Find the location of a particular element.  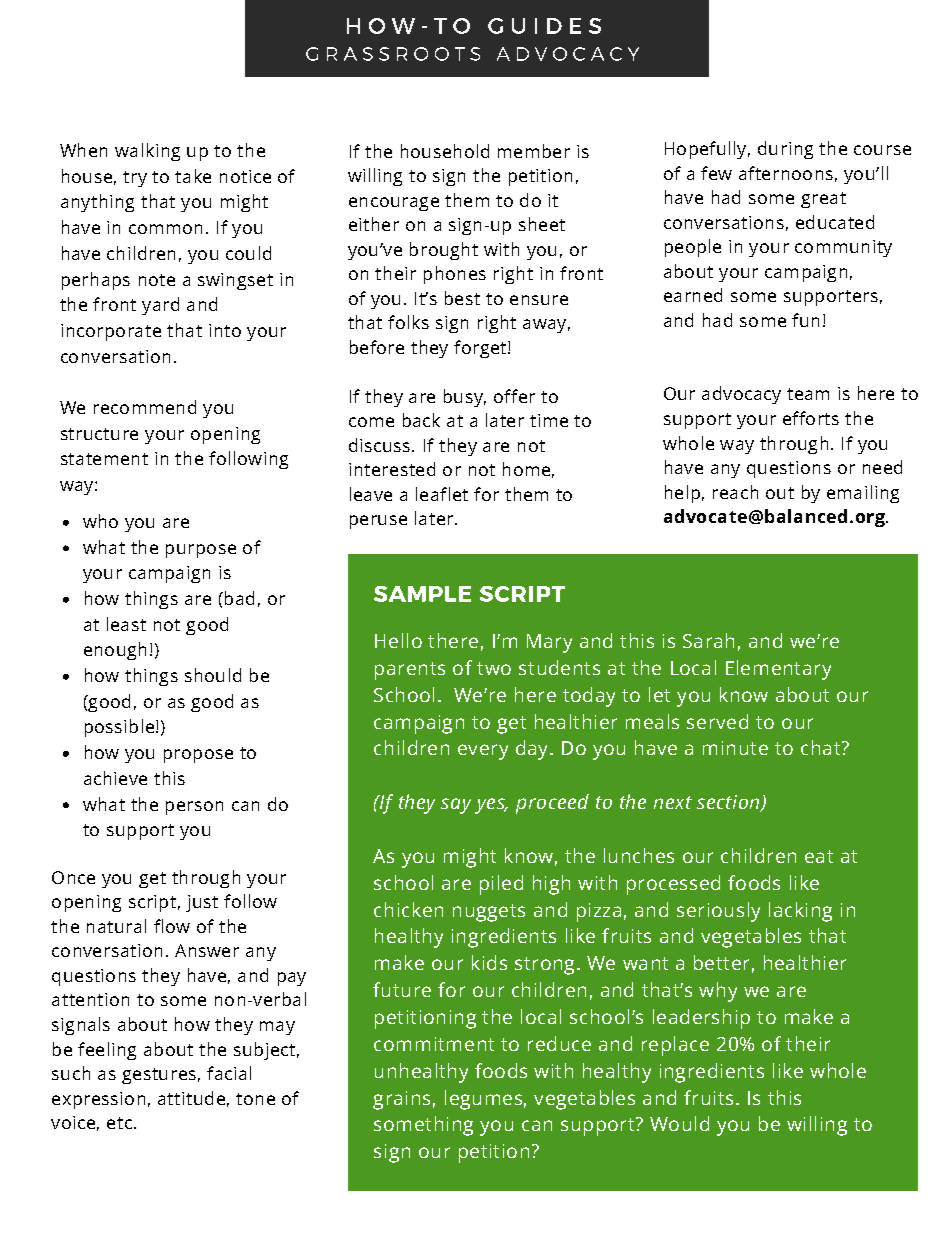

statement is located at coordinates (104, 459).
